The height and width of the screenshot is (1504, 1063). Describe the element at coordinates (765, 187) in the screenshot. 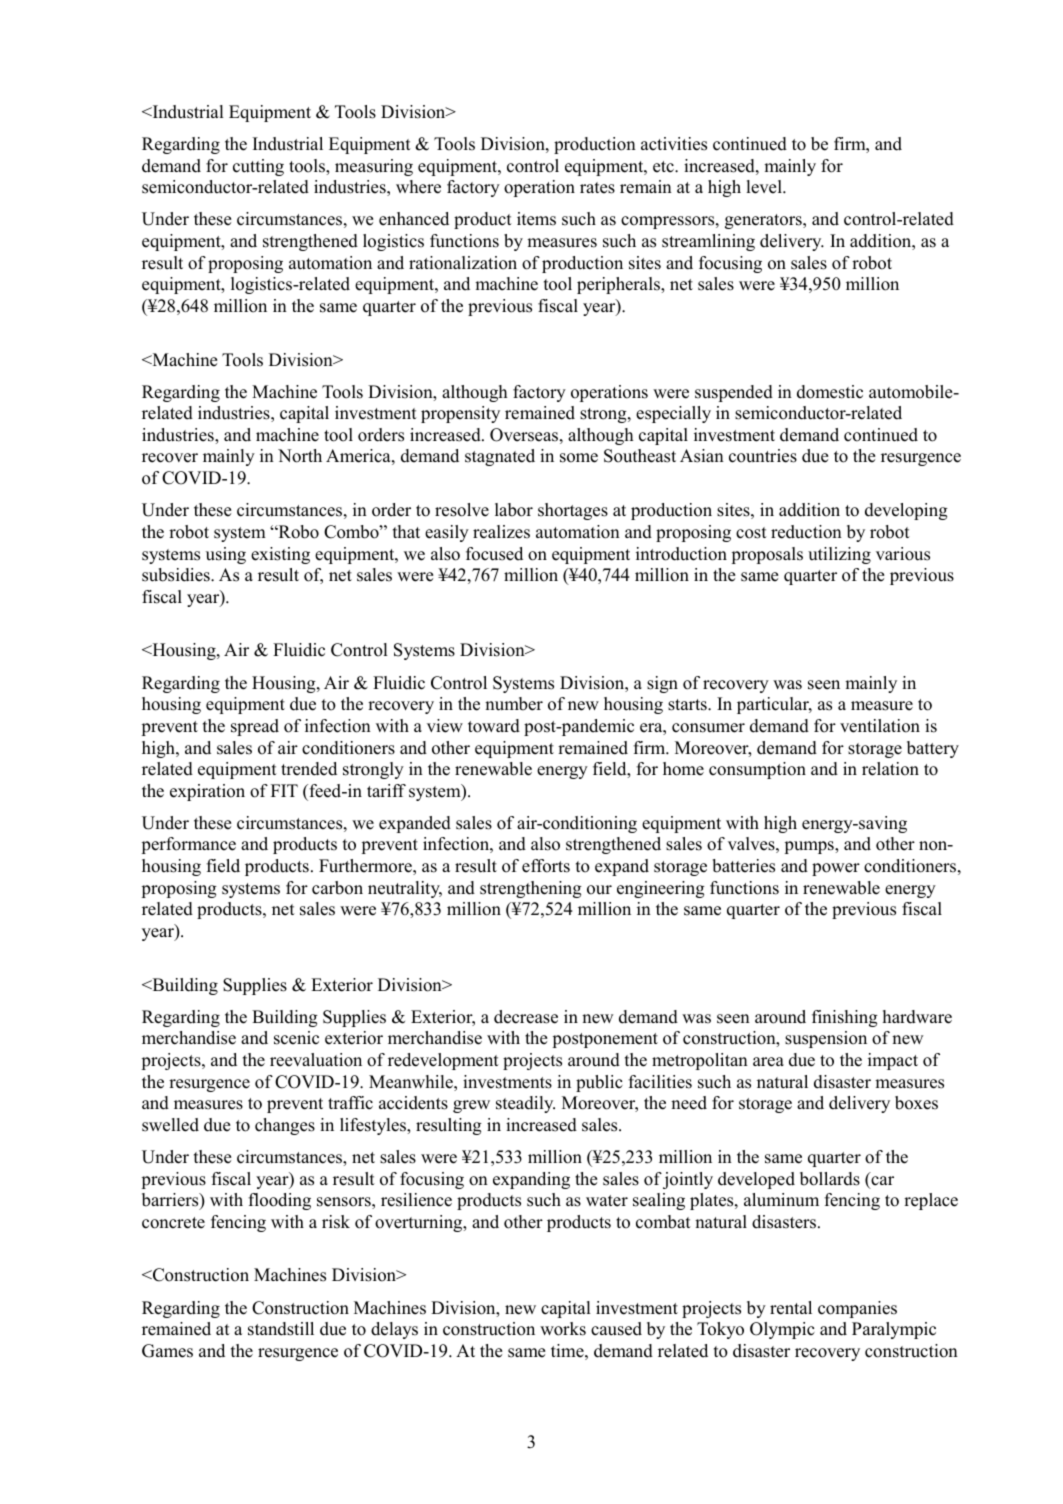

I see `level` at that location.
